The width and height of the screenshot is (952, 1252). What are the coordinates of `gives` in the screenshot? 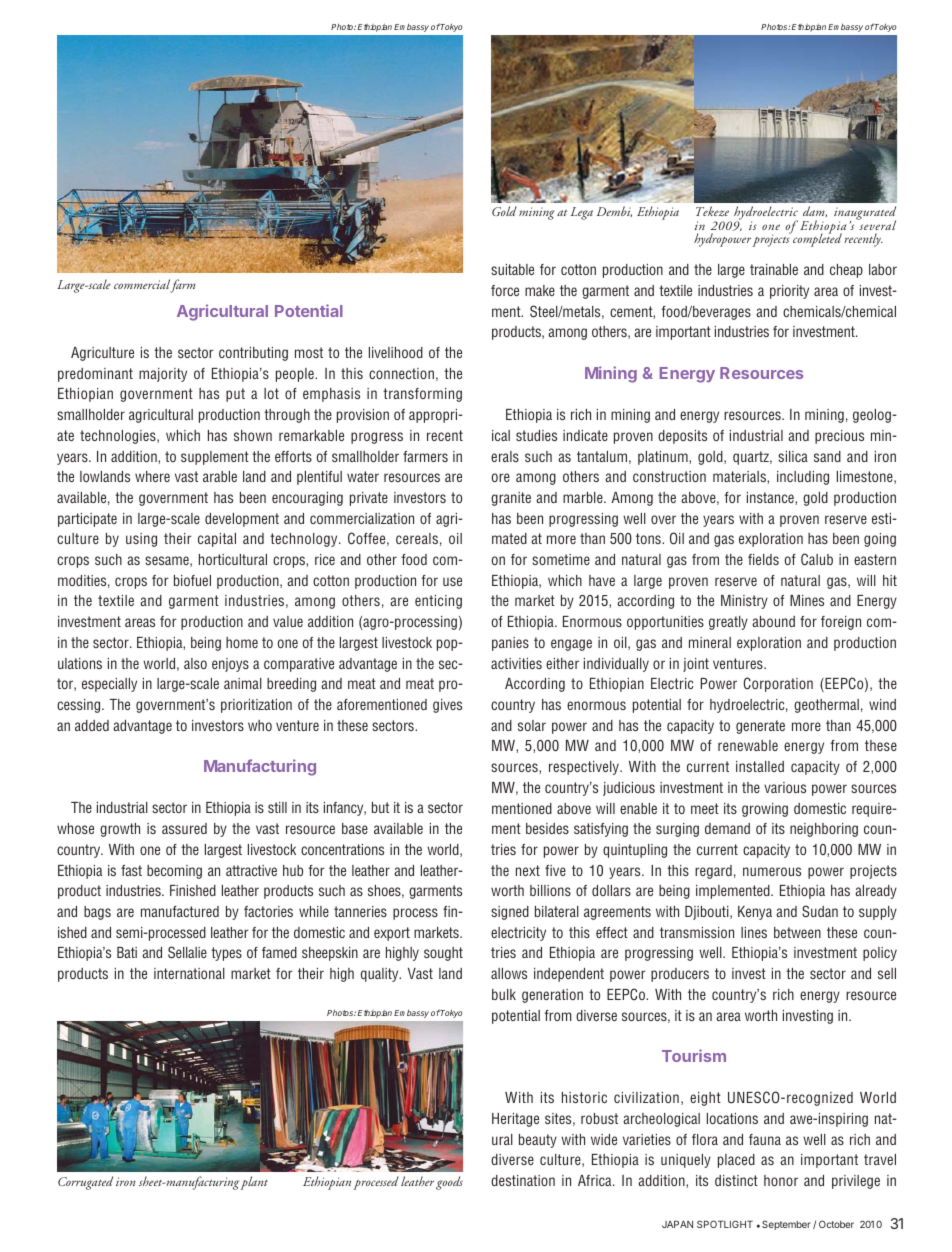 It's located at (447, 706).
